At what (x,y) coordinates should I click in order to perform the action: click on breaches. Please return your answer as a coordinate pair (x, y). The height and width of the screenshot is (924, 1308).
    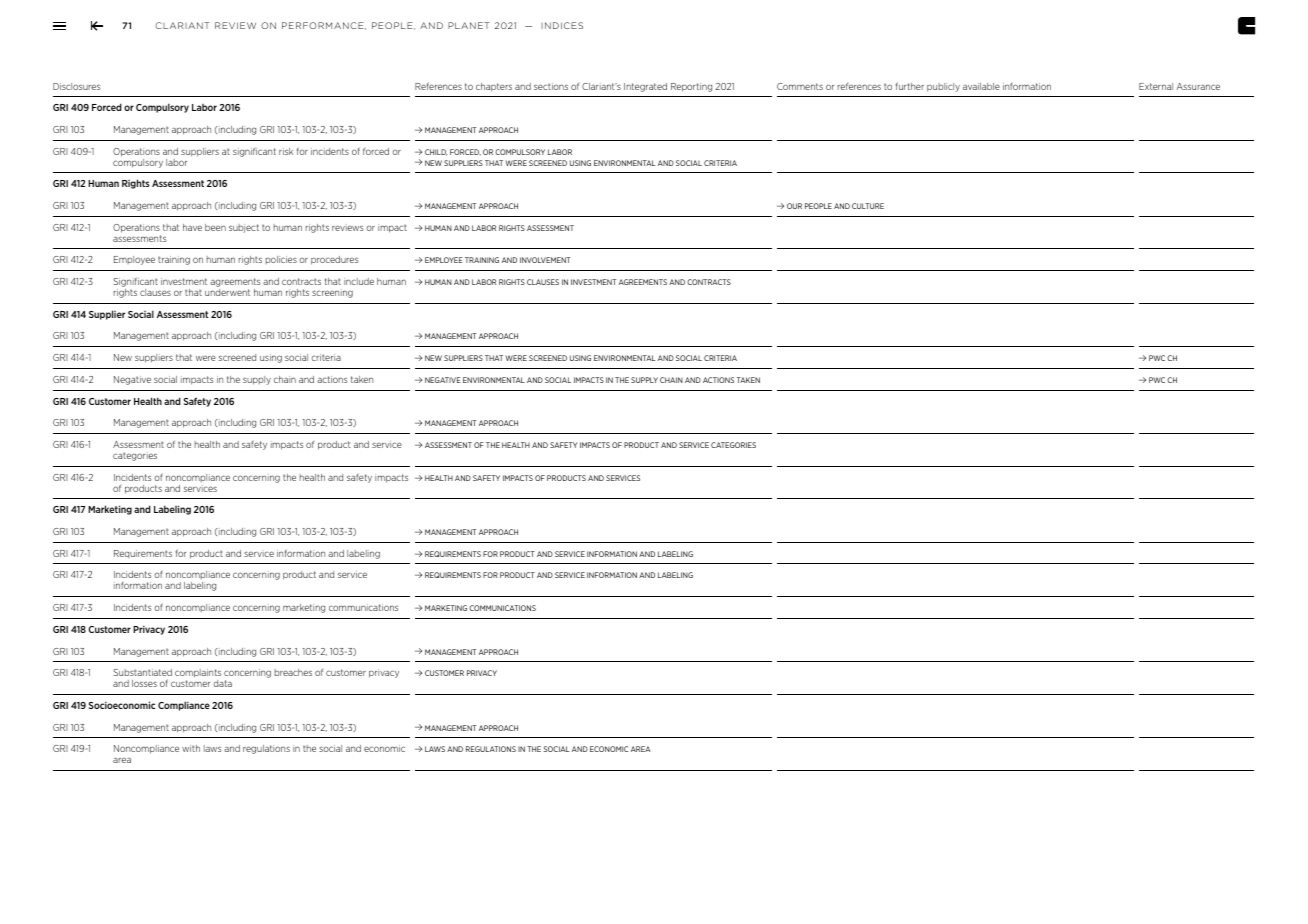
    Looking at the image, I should click on (293, 672).
